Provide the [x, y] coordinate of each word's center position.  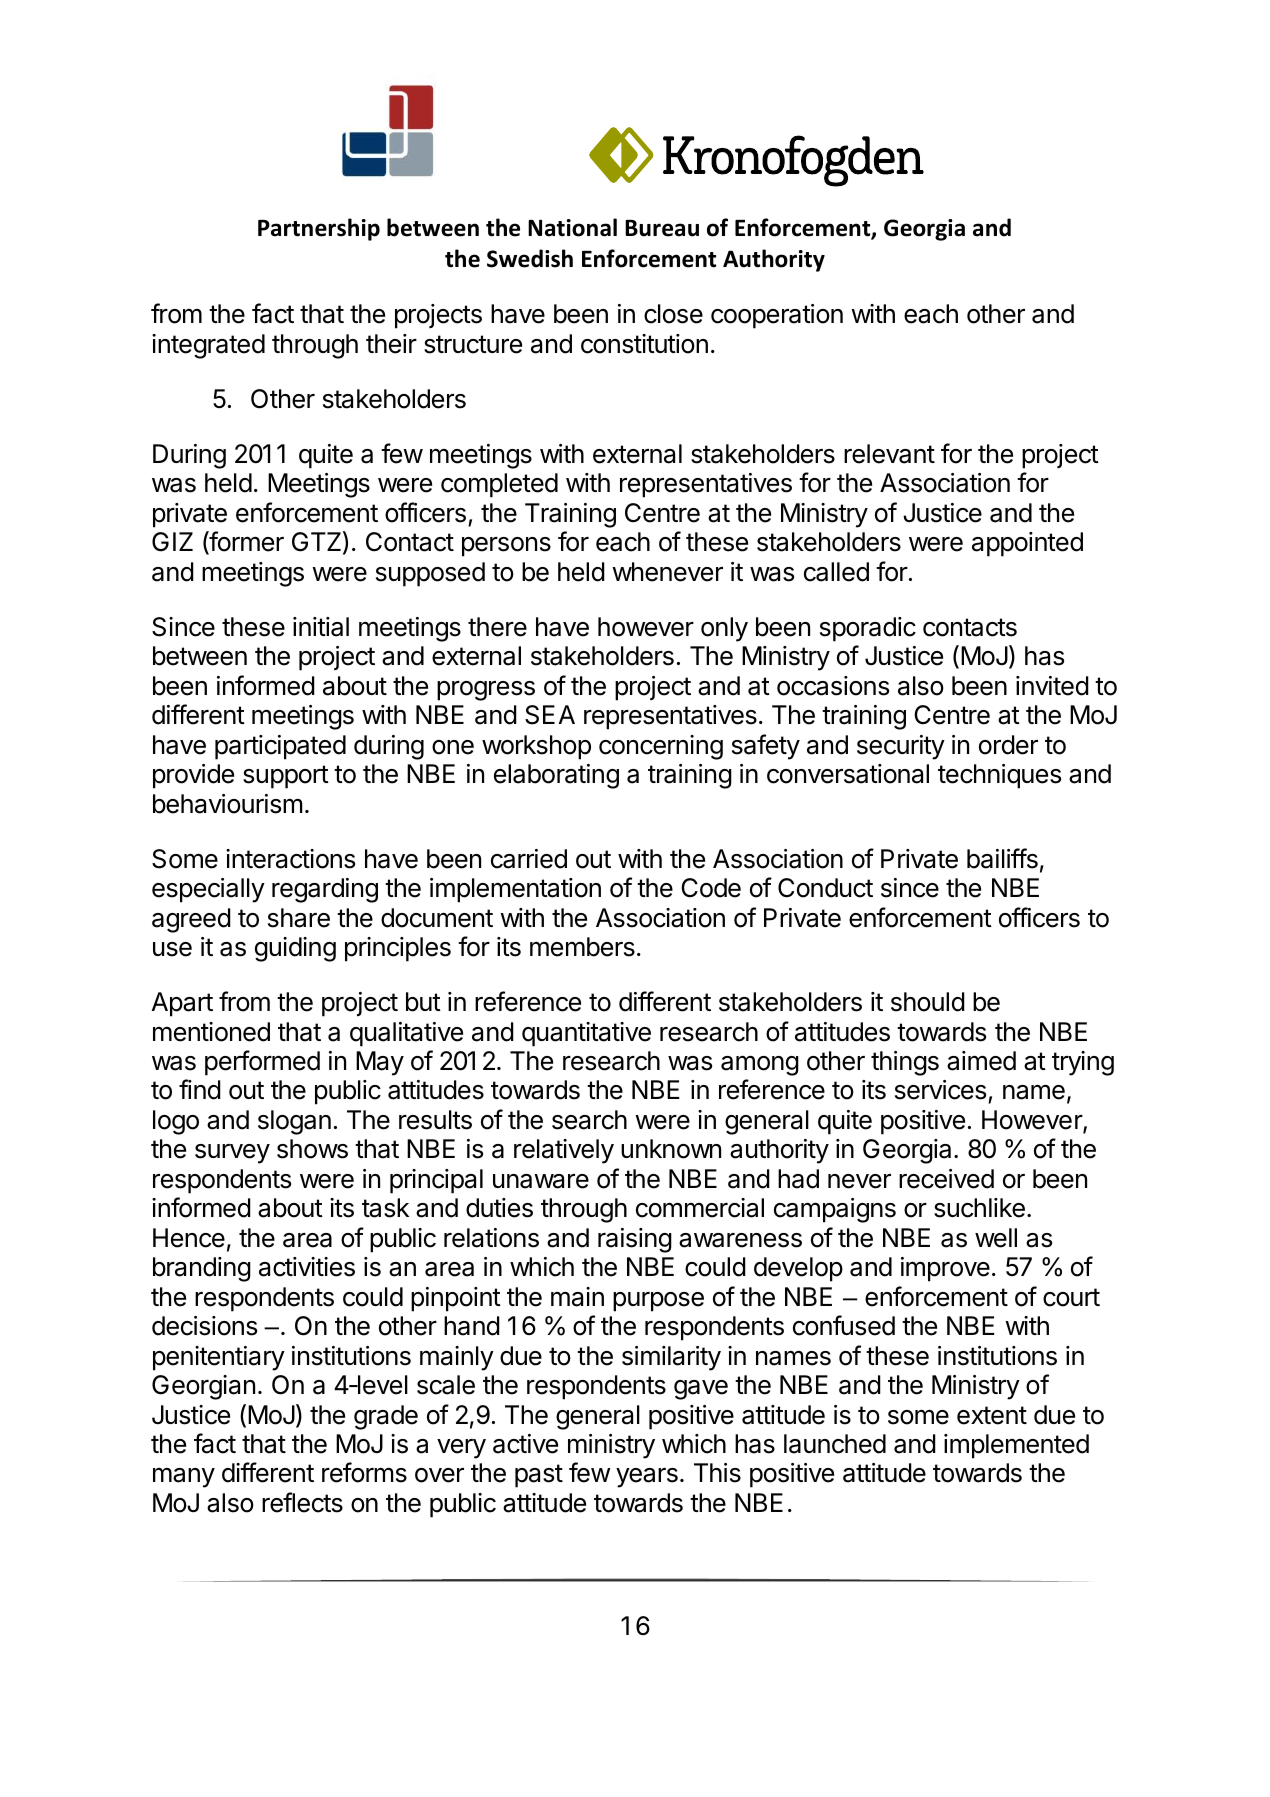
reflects [302, 1502]
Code [711, 888]
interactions [290, 859]
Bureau [662, 228]
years [647, 1478]
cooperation [777, 316]
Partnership [319, 229]
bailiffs [1002, 858]
